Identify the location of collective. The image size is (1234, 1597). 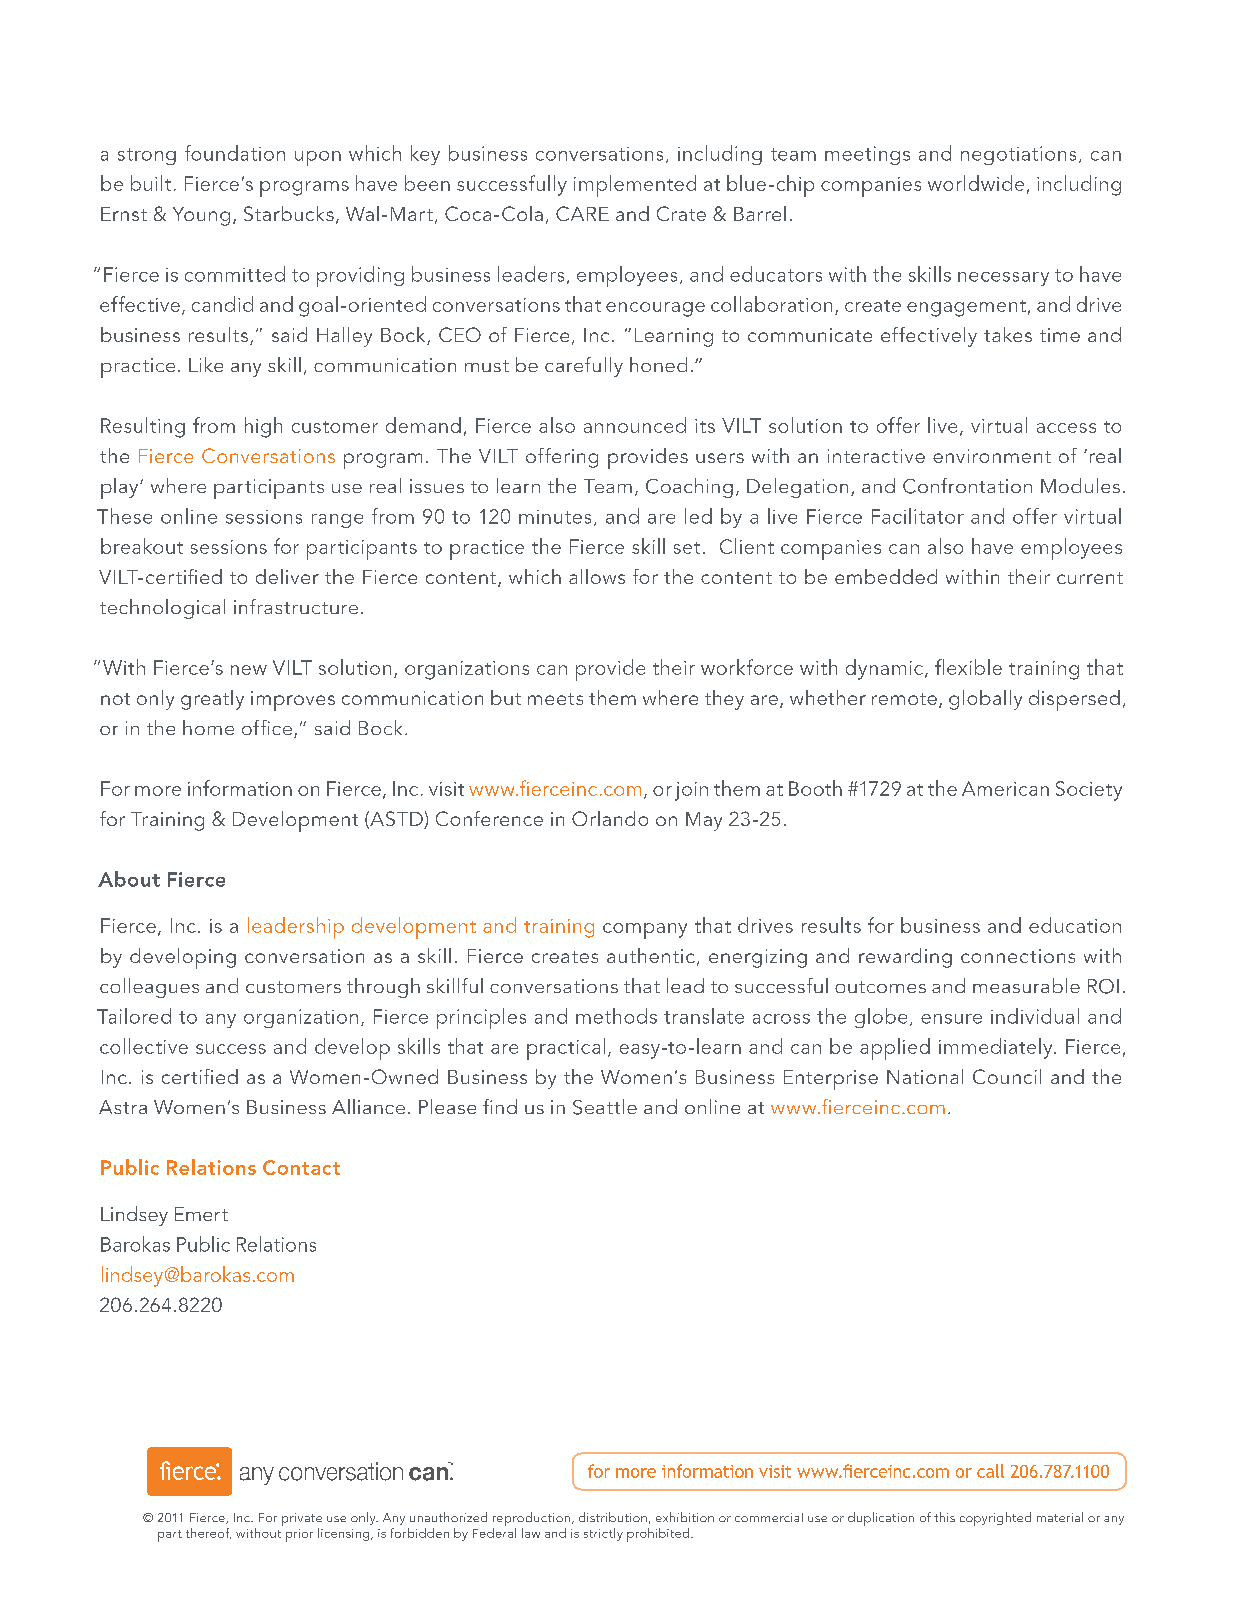
(144, 1046).
